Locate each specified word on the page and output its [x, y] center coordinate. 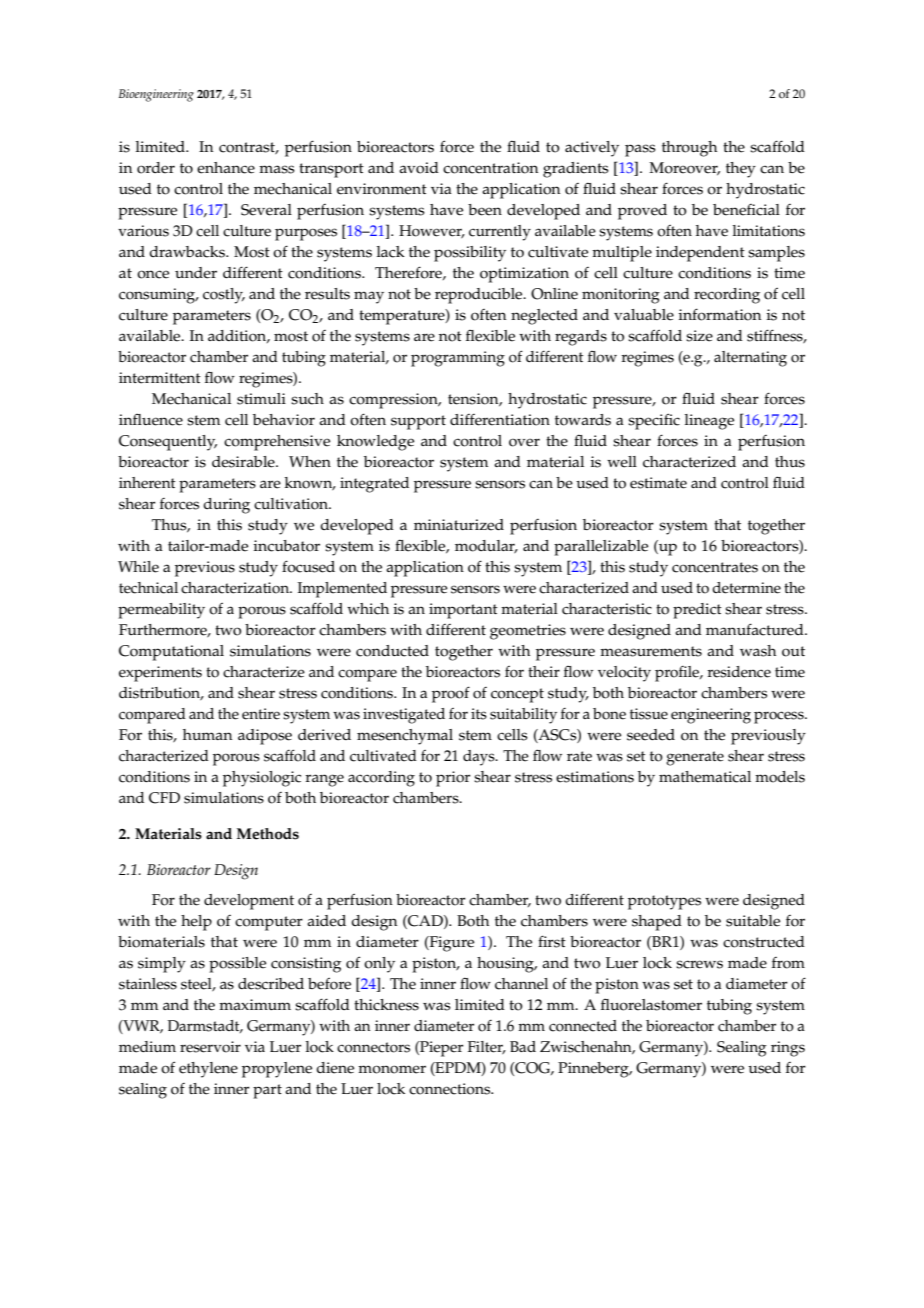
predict [697, 611]
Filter [487, 1048]
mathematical [705, 777]
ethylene [208, 1070]
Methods [268, 834]
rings [788, 1049]
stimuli [261, 399]
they [741, 170]
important [463, 611]
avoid [419, 168]
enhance [226, 168]
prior [453, 779]
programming [458, 359]
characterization [236, 588]
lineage [709, 422]
